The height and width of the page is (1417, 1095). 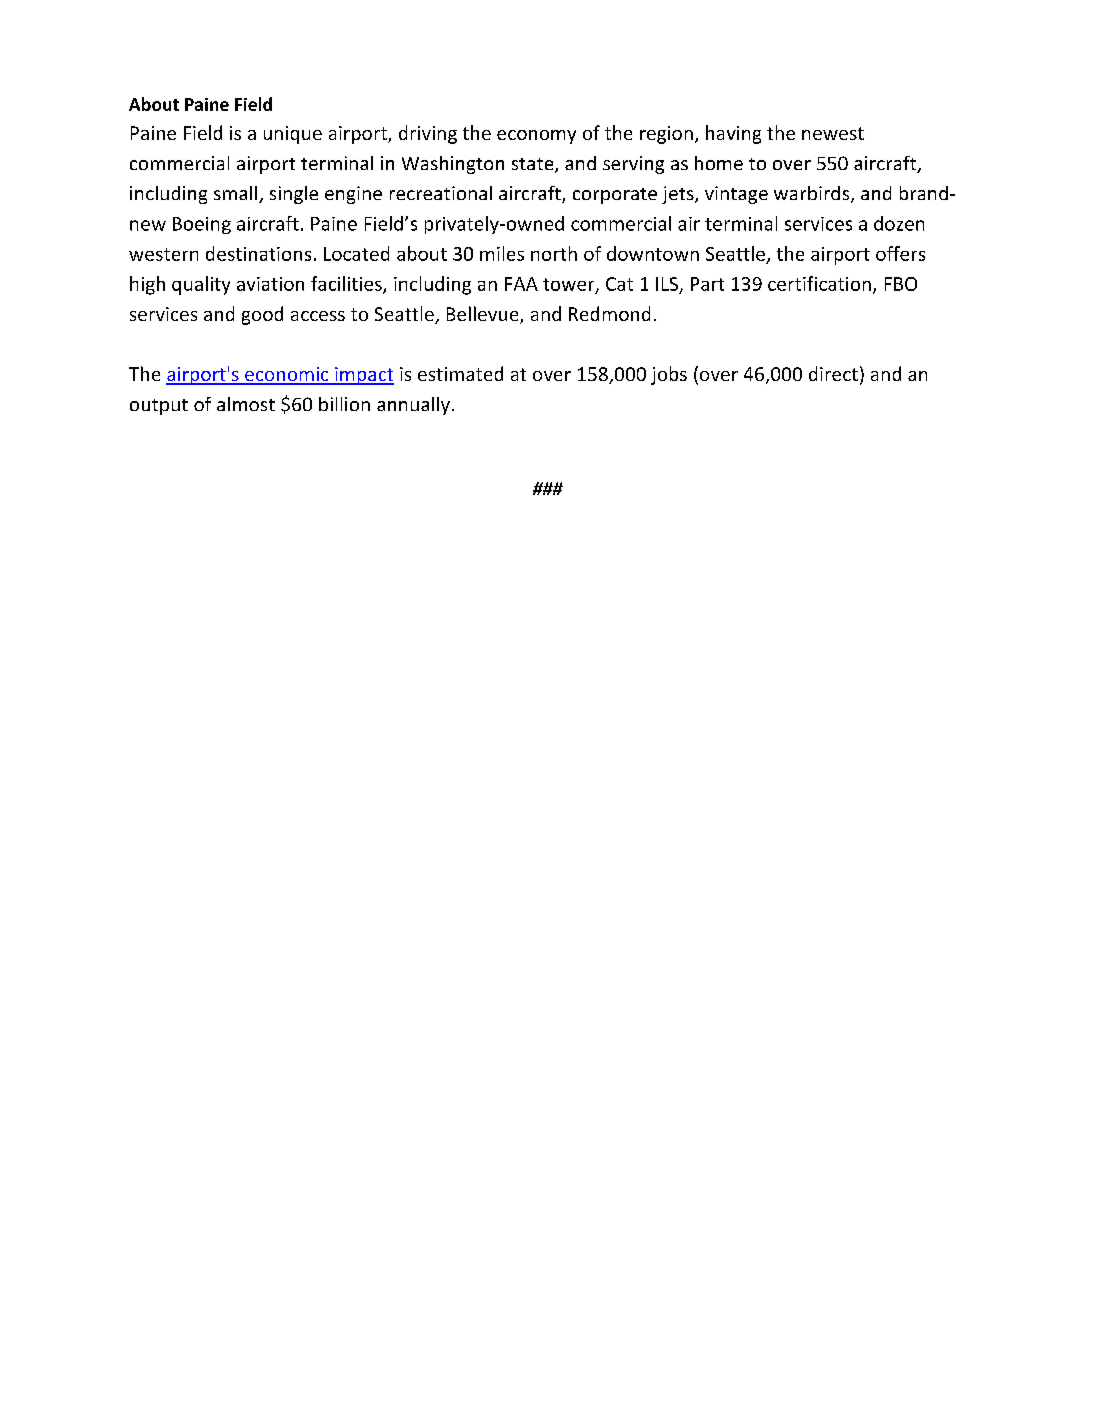 I want to click on good, so click(x=262, y=315).
